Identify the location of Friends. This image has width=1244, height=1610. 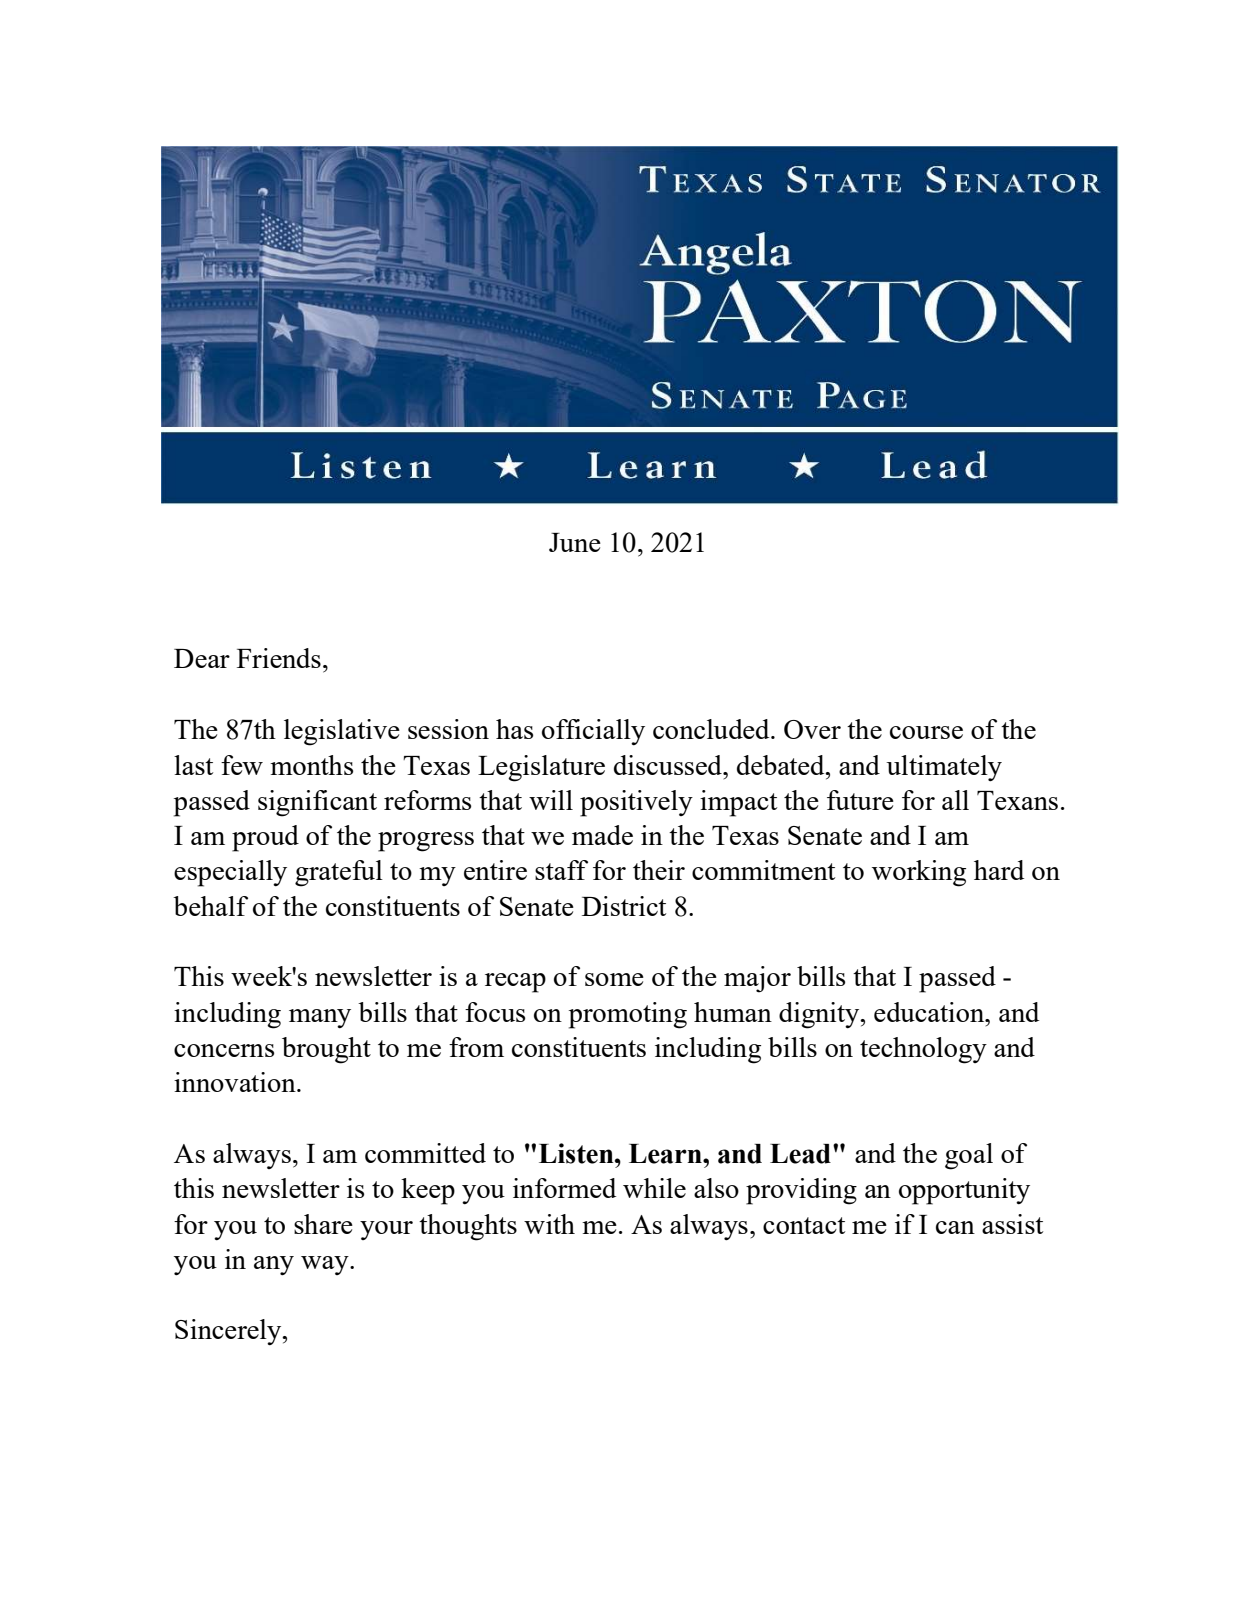
(279, 658).
